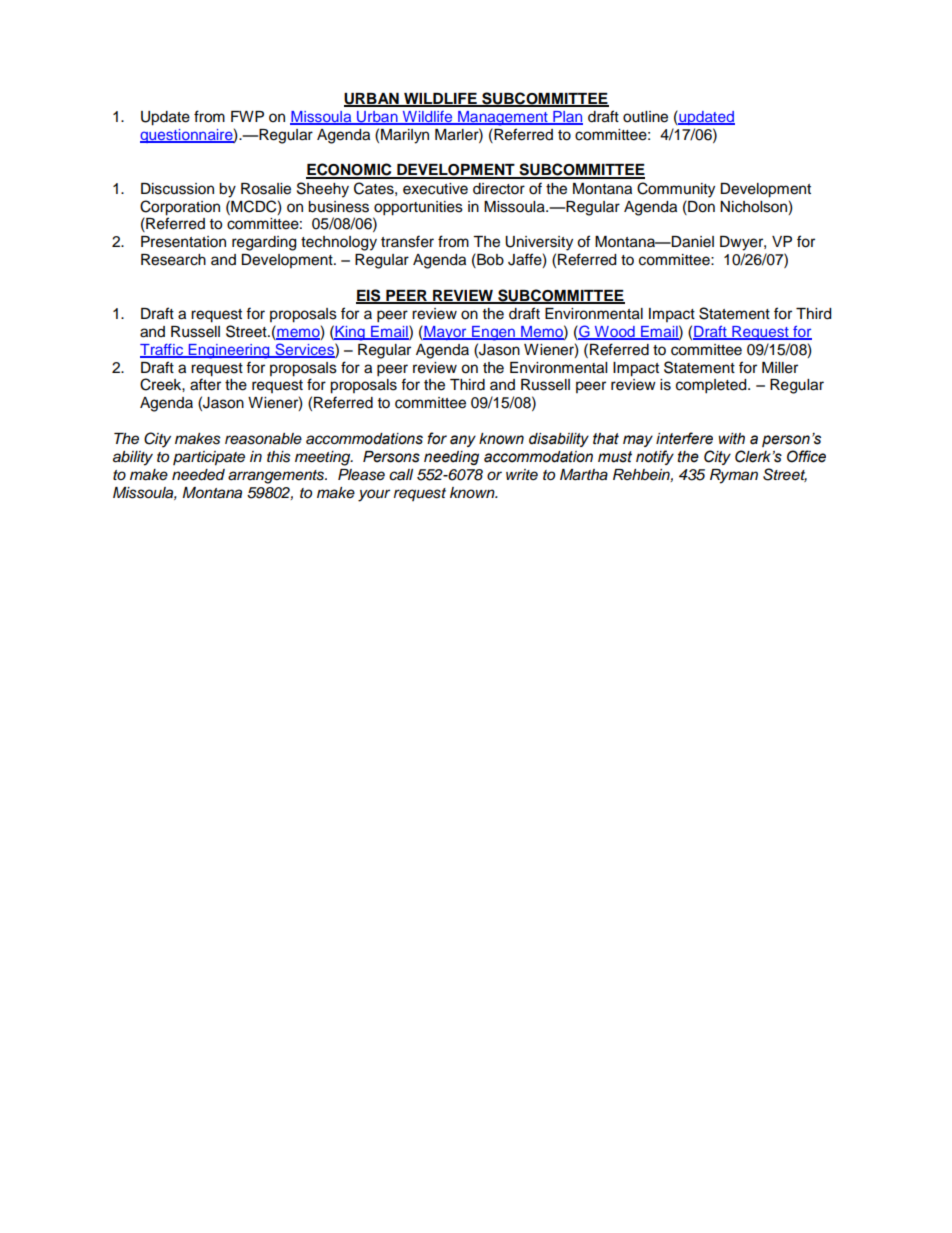 The width and height of the screenshot is (952, 1233). Describe the element at coordinates (463, 441) in the screenshot. I see `any` at that location.
